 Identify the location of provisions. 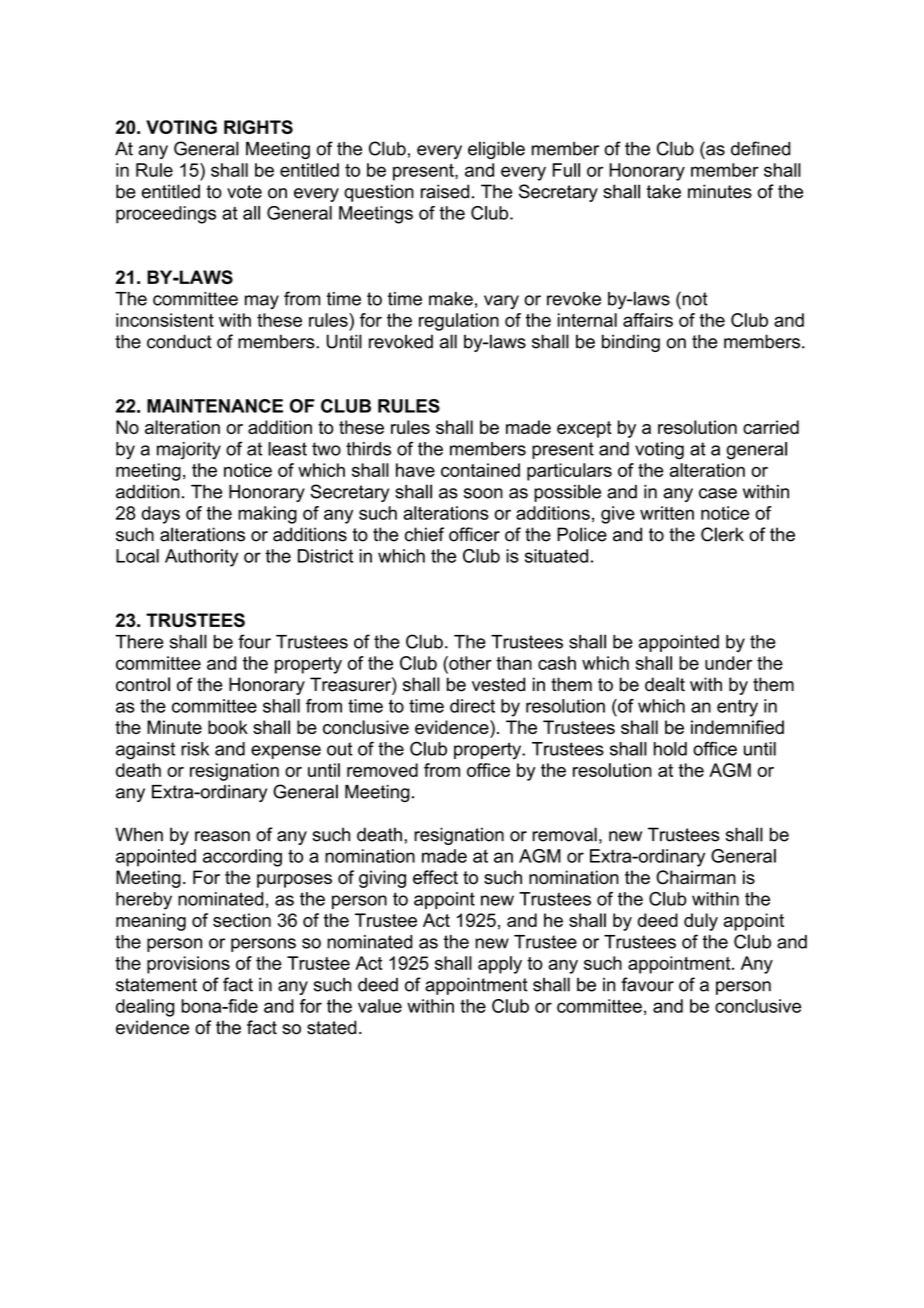
(188, 965).
